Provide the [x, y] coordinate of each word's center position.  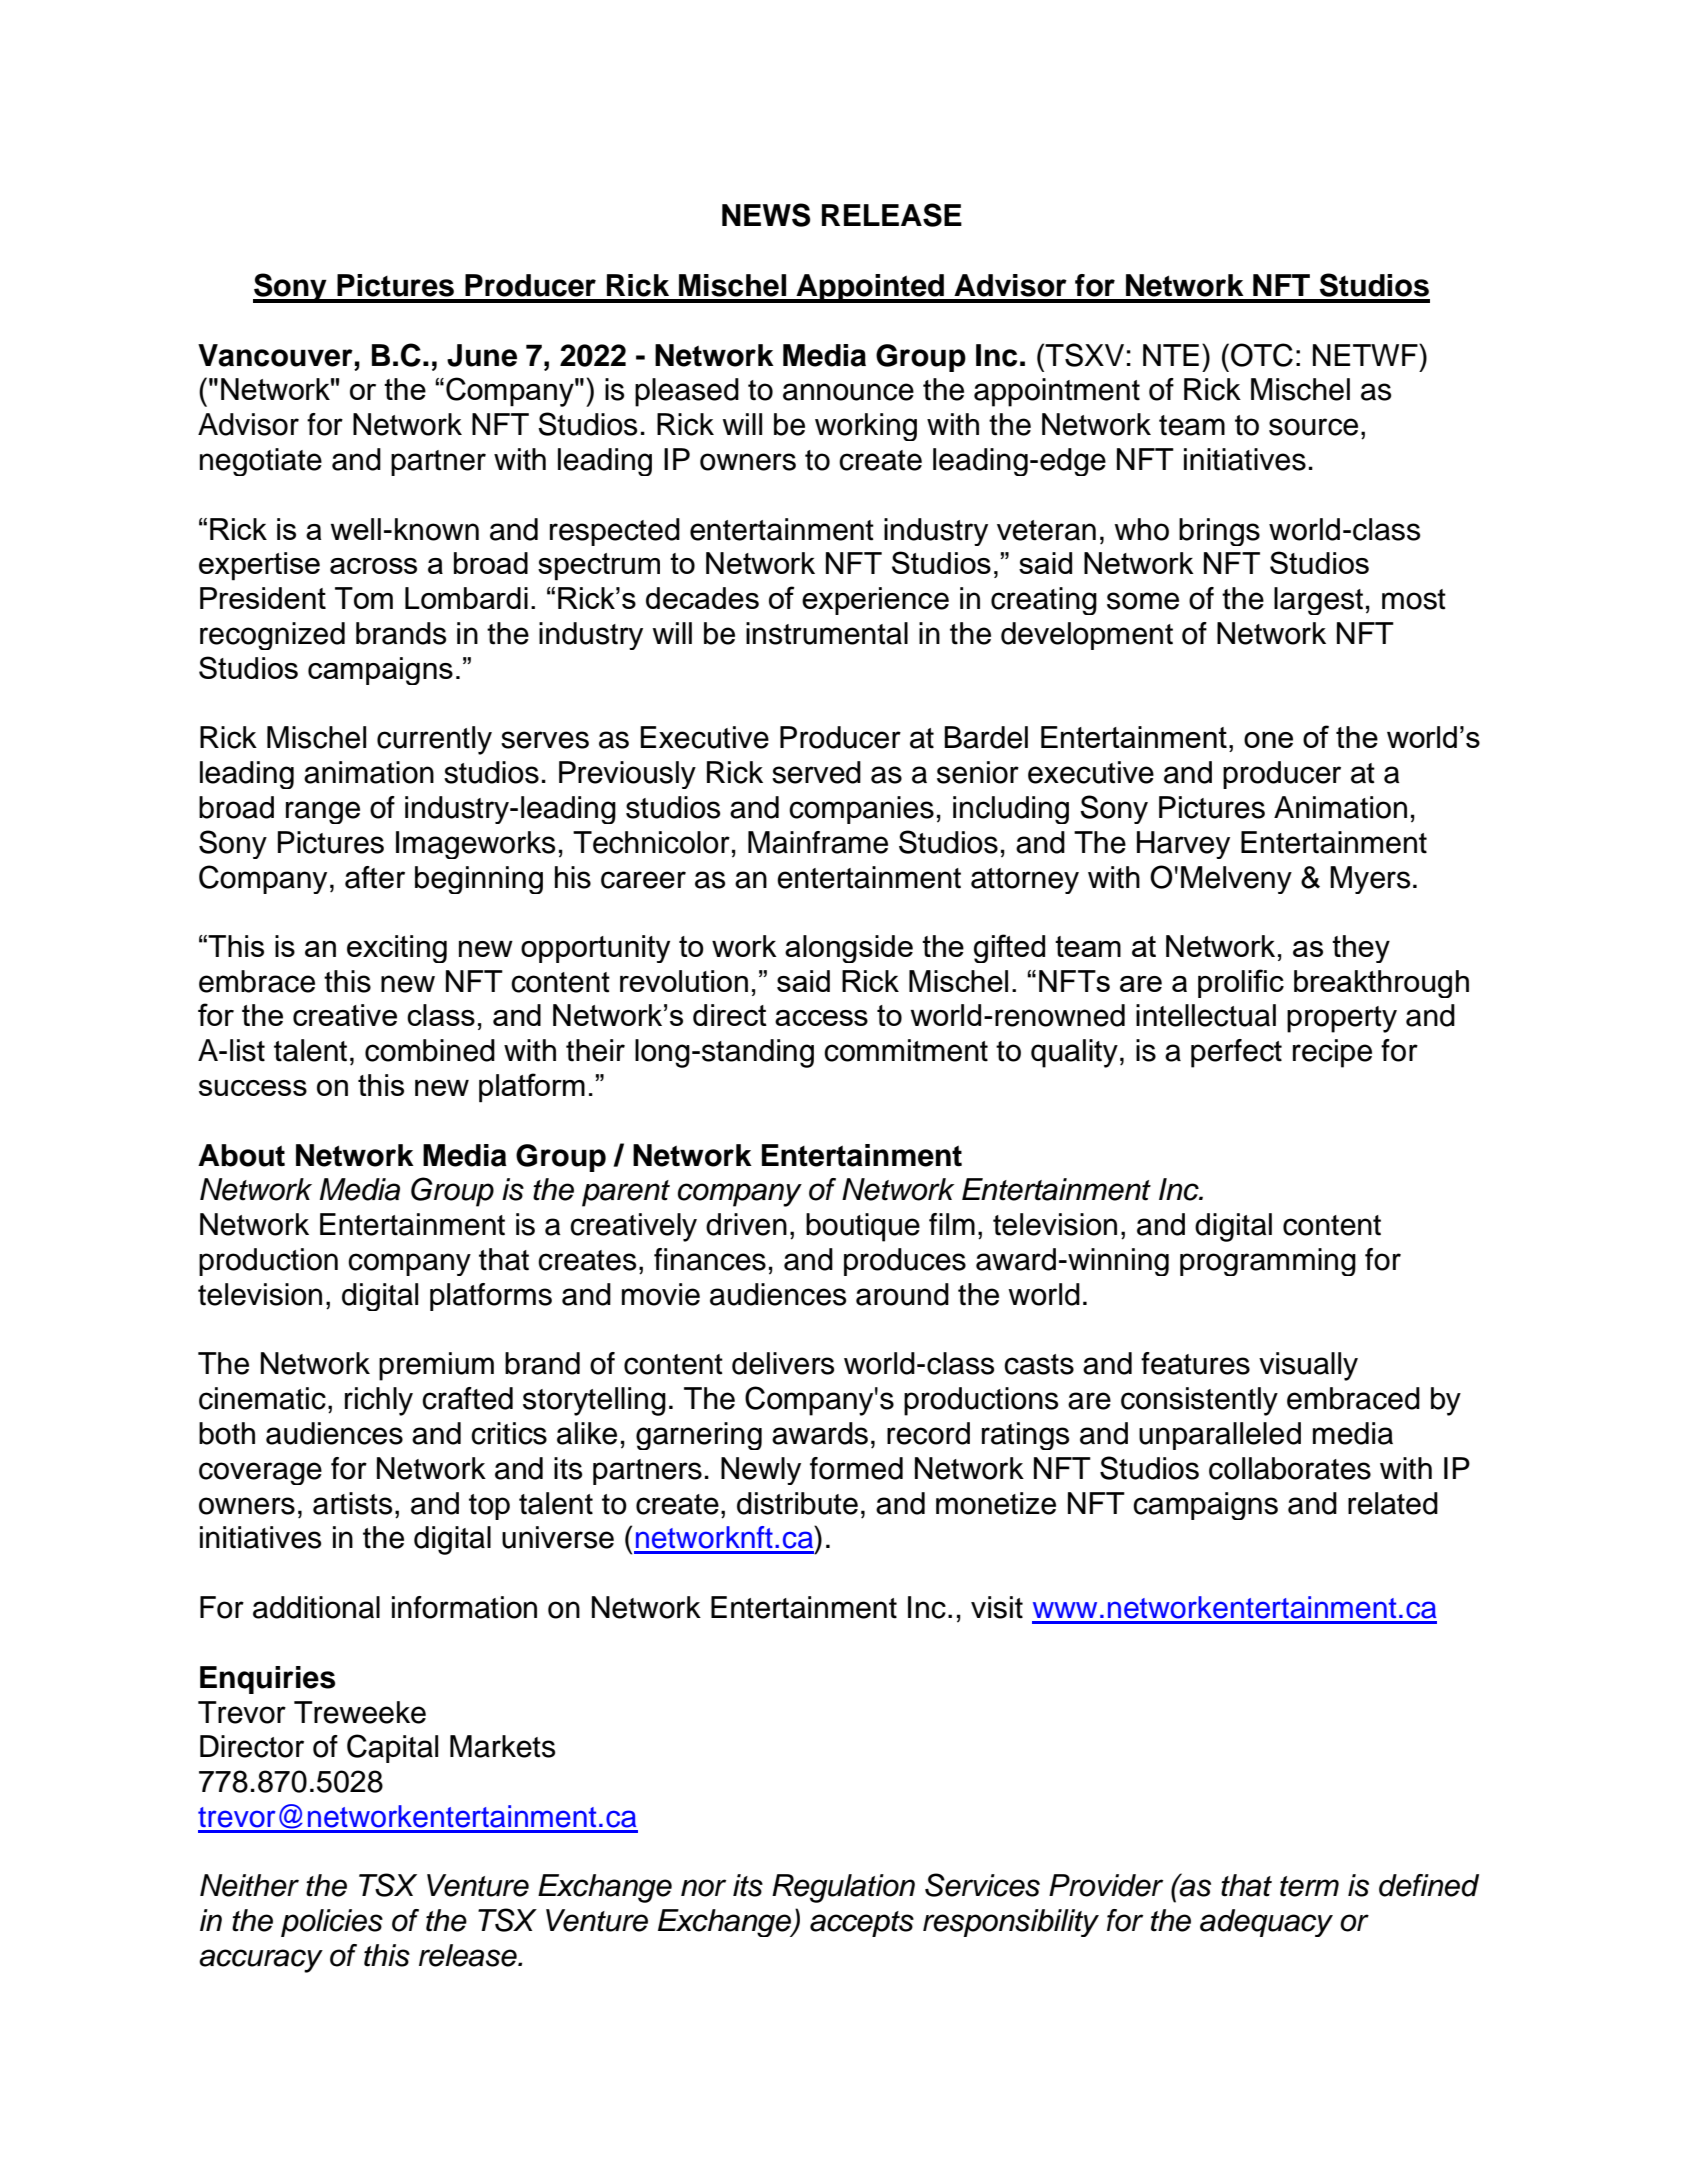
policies [332, 1923]
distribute [797, 1503]
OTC [1262, 355]
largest [1318, 601]
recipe [1332, 1053]
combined [430, 1050]
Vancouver [275, 355]
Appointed [870, 288]
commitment [906, 1050]
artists [352, 1503]
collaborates [1290, 1468]
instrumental [827, 633]
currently [434, 740]
